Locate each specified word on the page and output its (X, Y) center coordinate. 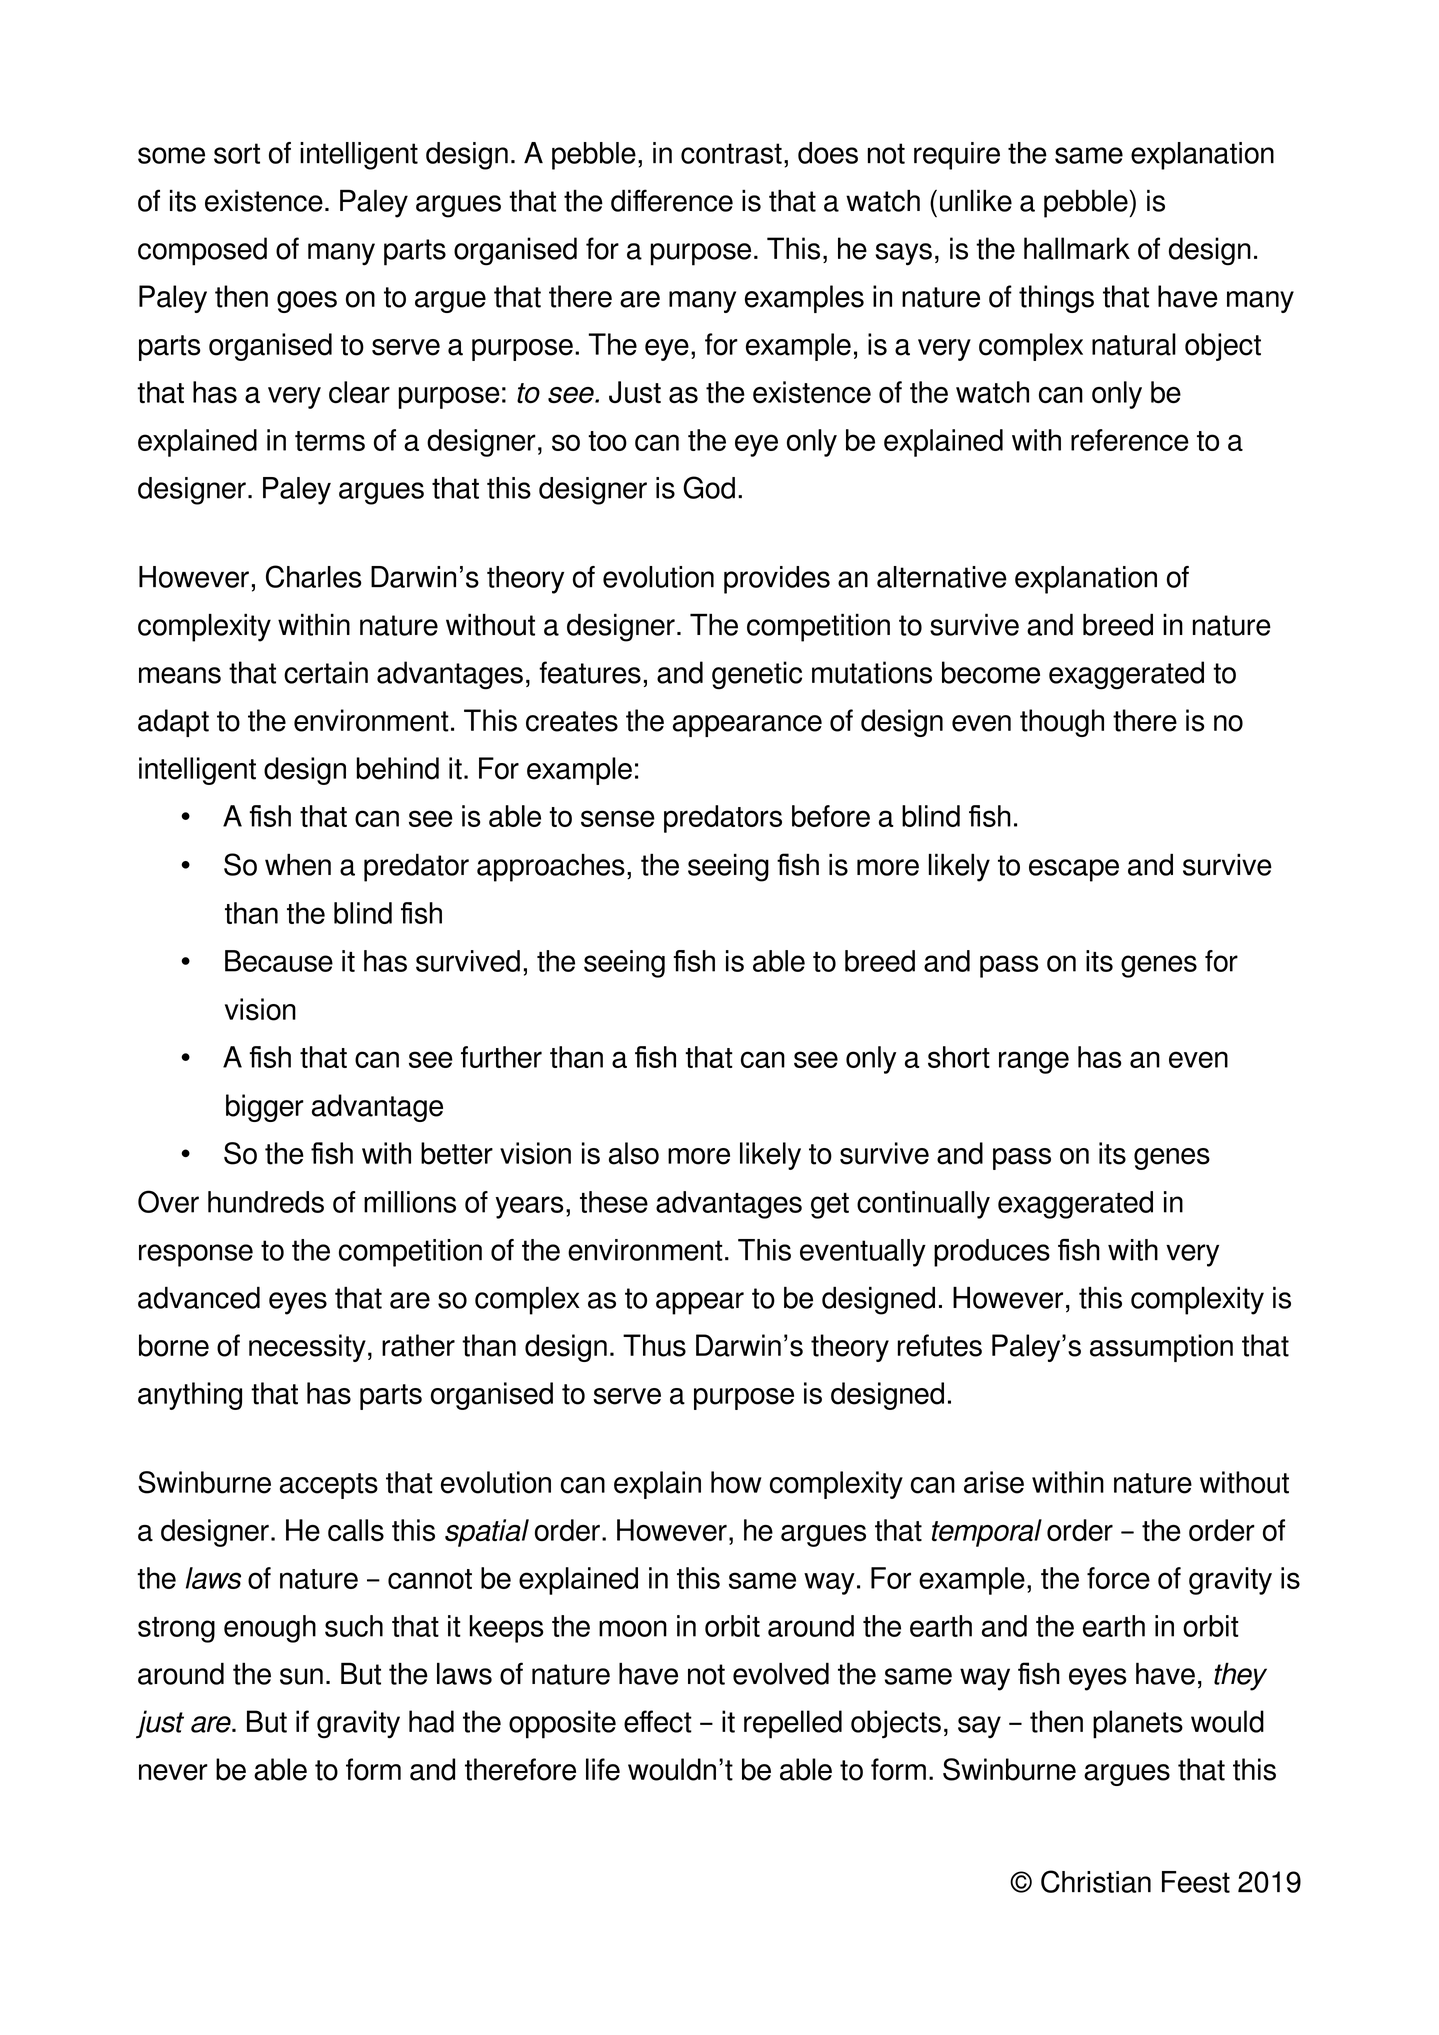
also (634, 1153)
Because (279, 961)
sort (237, 153)
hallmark (1077, 248)
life (603, 1769)
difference (672, 200)
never (173, 1772)
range (1034, 1062)
